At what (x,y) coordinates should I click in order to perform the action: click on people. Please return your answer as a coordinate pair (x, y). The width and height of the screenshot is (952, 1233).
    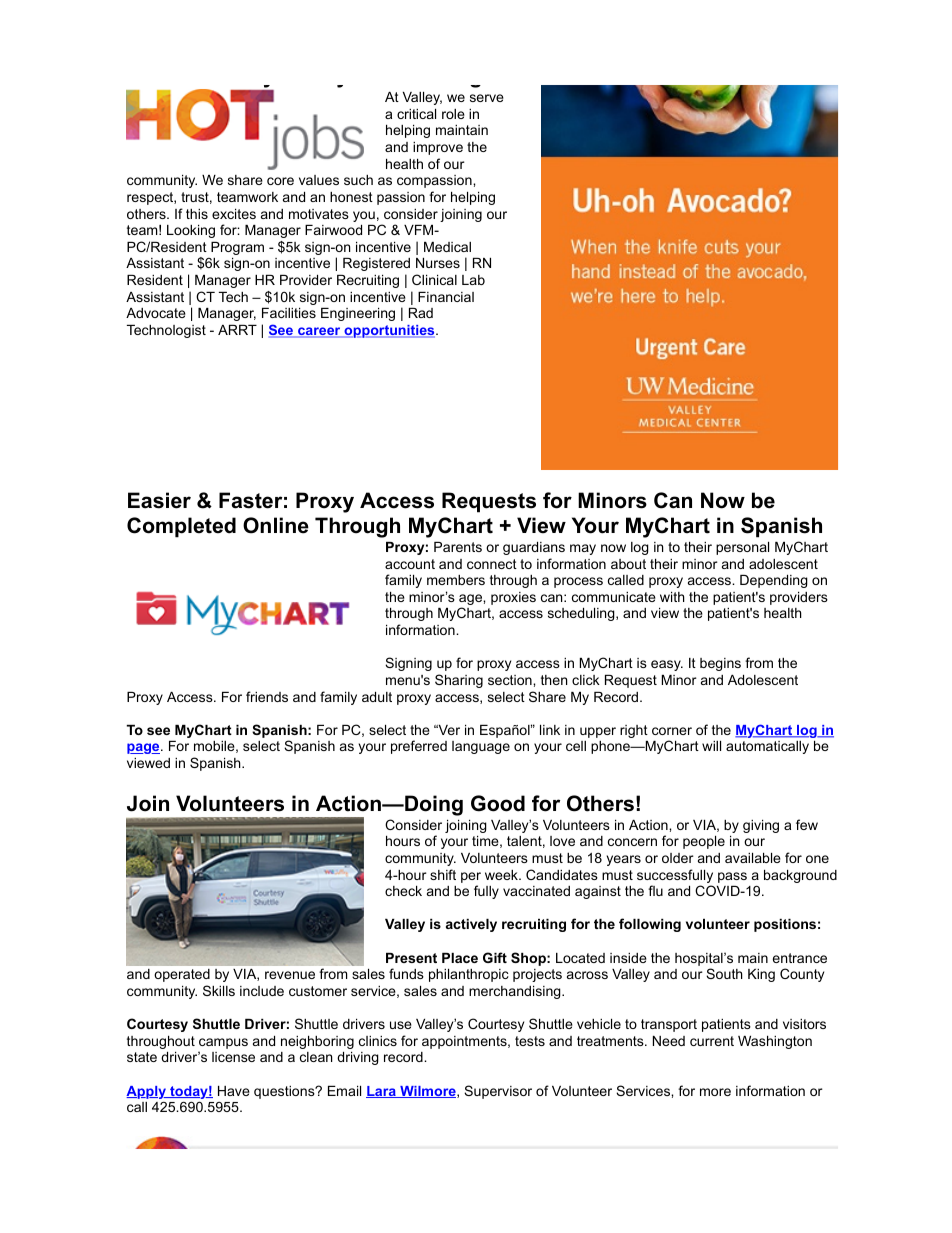
    Looking at the image, I should click on (704, 842).
